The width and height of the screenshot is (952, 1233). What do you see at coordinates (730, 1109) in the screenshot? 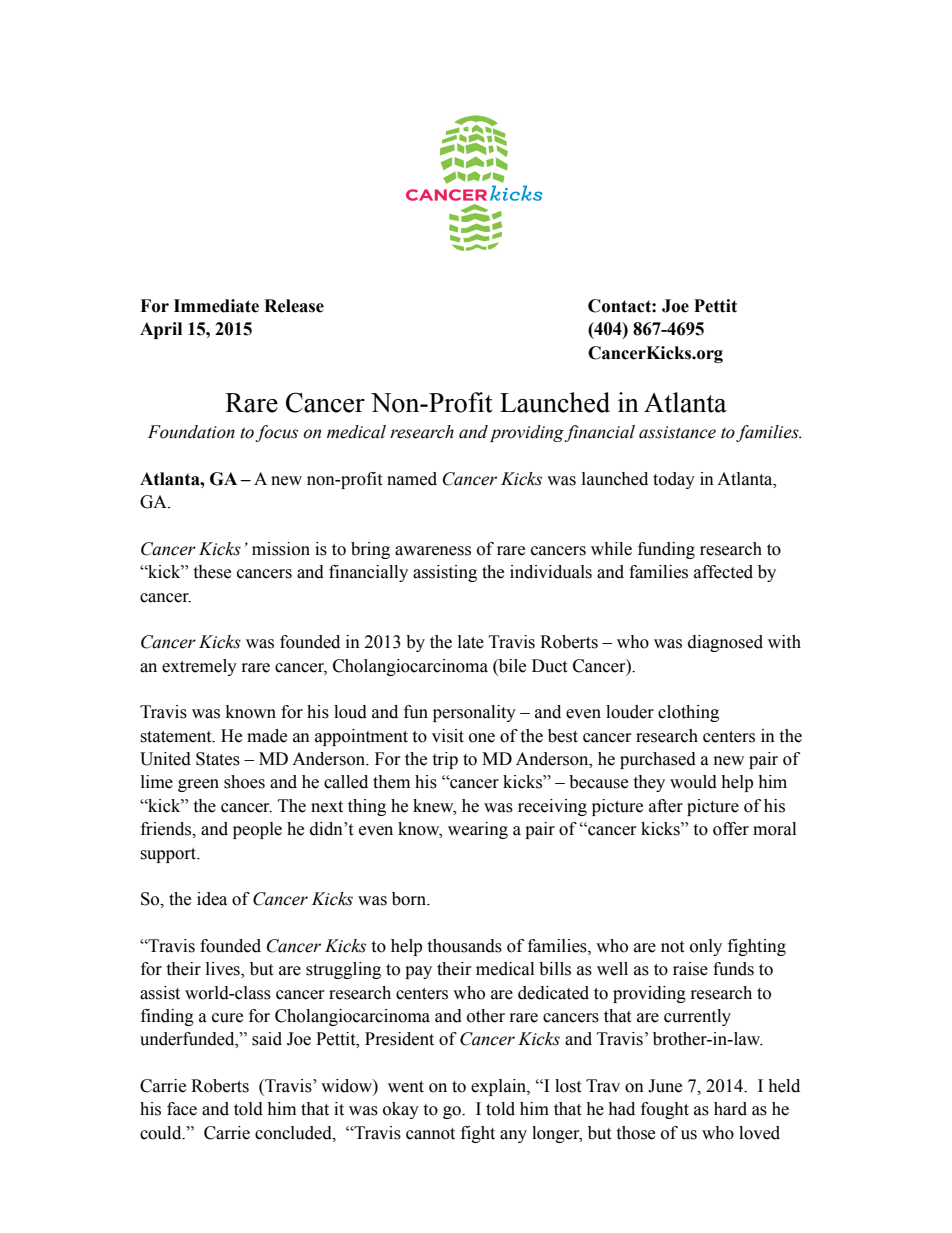
I see `hard` at bounding box center [730, 1109].
